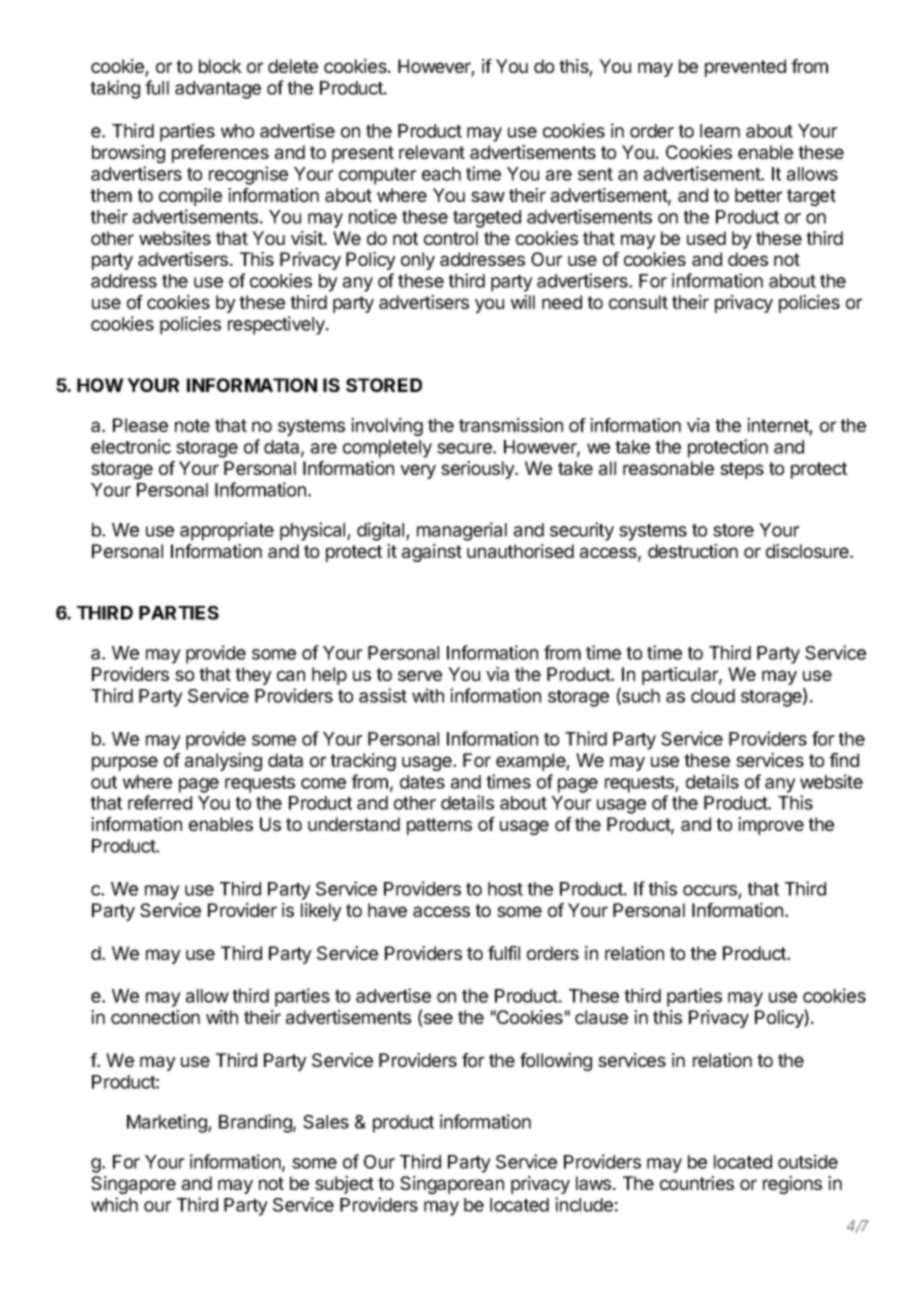 This screenshot has height=1308, width=924. Describe the element at coordinates (168, 1123) in the screenshot. I see `Marketing` at that location.
